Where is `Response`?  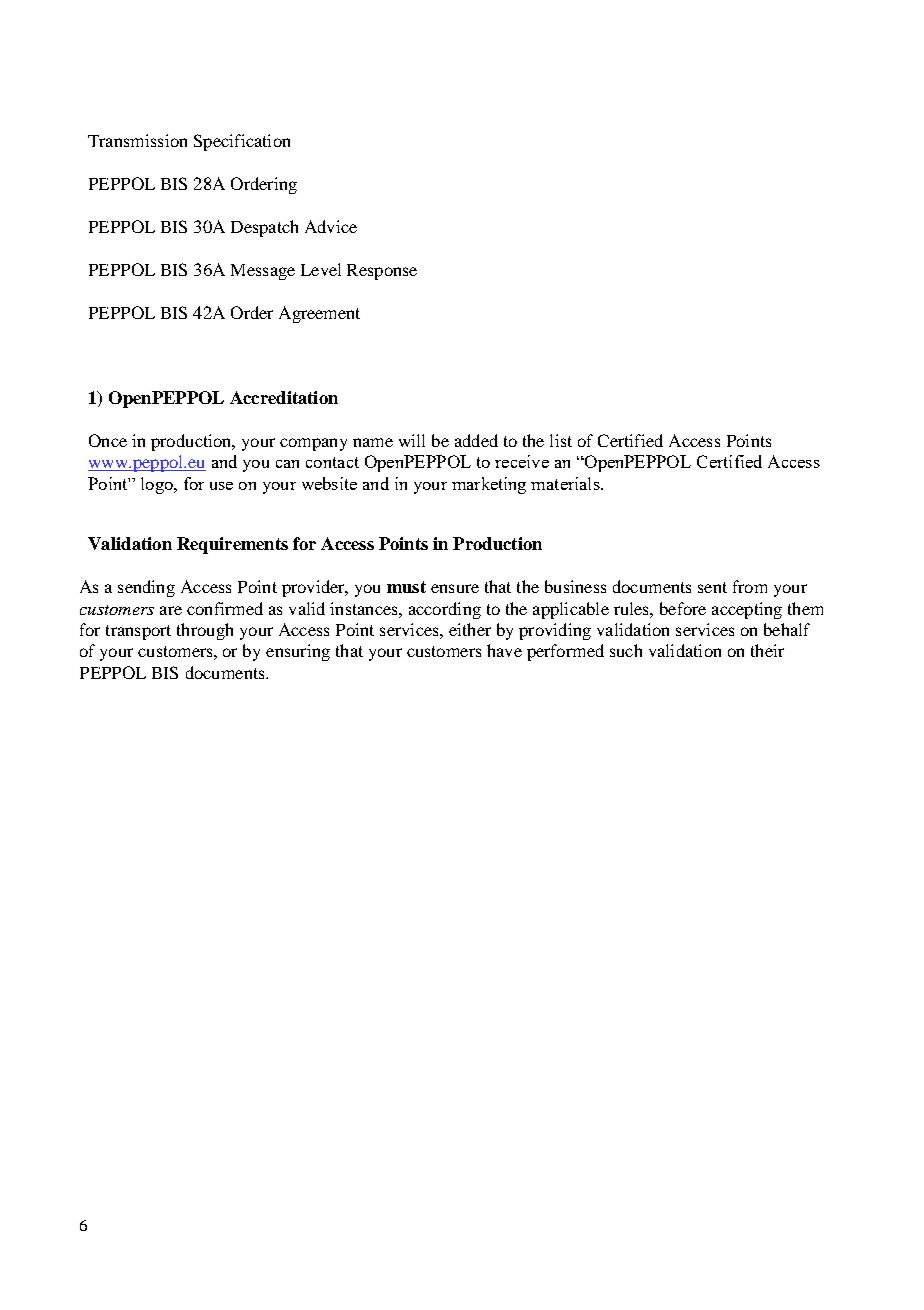
Response is located at coordinates (382, 272).
